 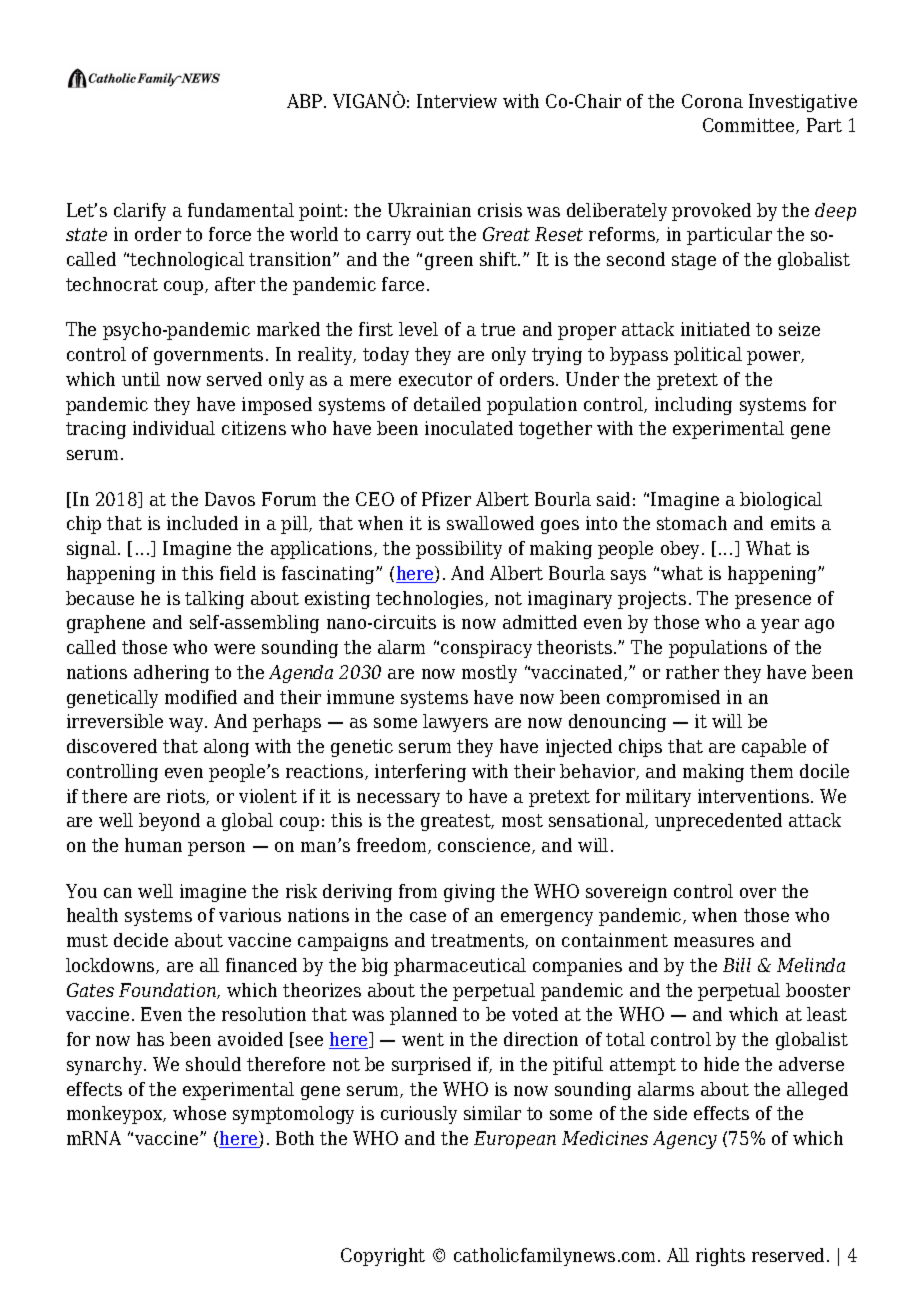 I want to click on clarify, so click(x=140, y=212).
